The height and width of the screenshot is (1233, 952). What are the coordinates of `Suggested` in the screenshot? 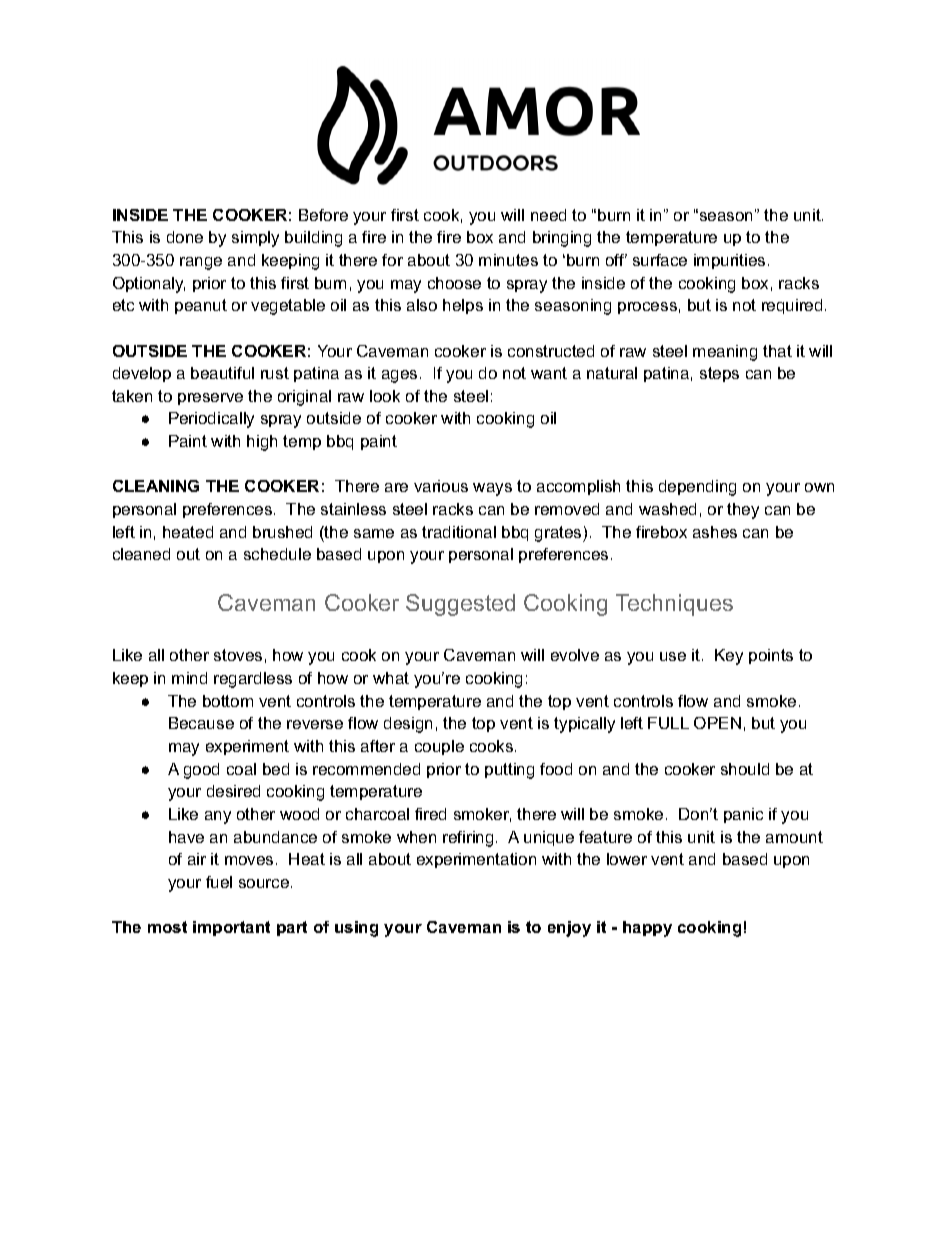 It's located at (460, 605).
